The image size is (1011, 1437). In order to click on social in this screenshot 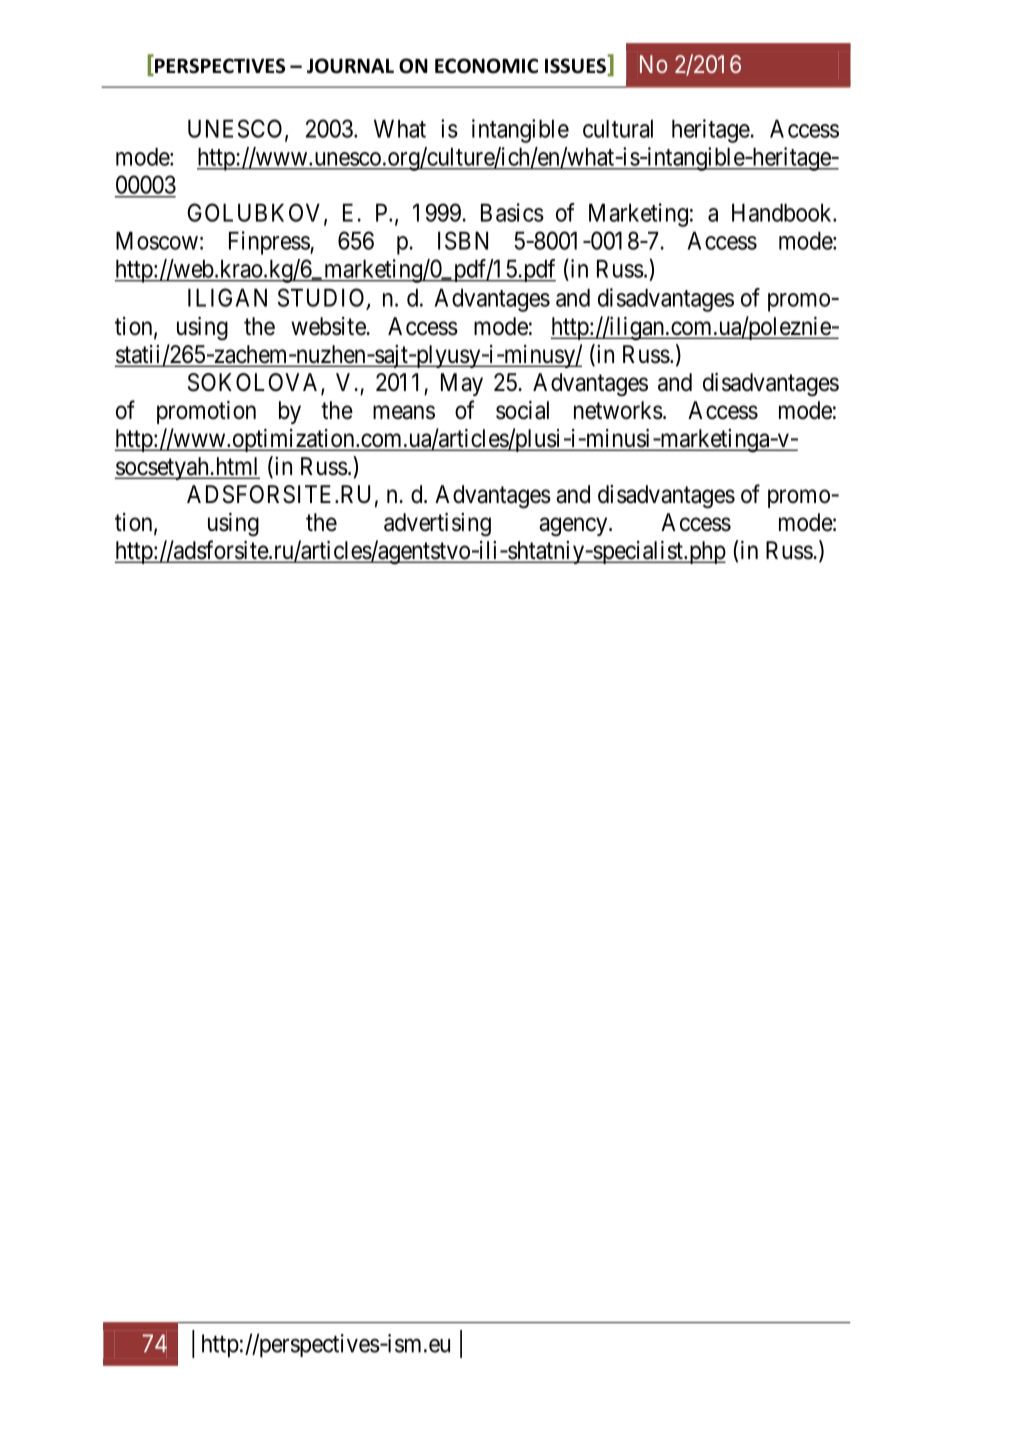, I will do `click(522, 410)`.
